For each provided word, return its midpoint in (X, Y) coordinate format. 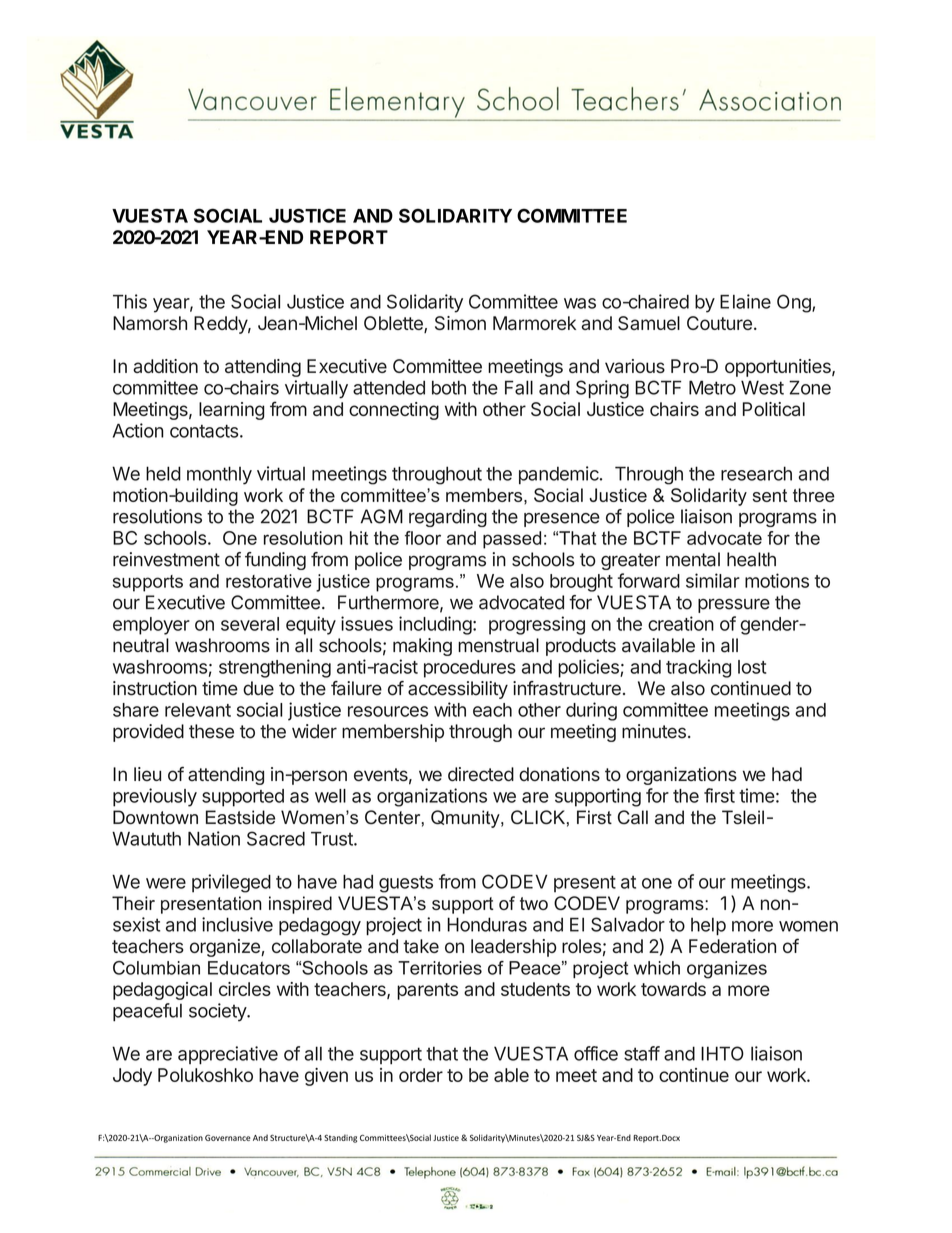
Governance (228, 1137)
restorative (269, 581)
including (435, 625)
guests (406, 884)
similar (713, 580)
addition (165, 366)
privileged (231, 883)
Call (633, 817)
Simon (460, 323)
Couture (719, 323)
